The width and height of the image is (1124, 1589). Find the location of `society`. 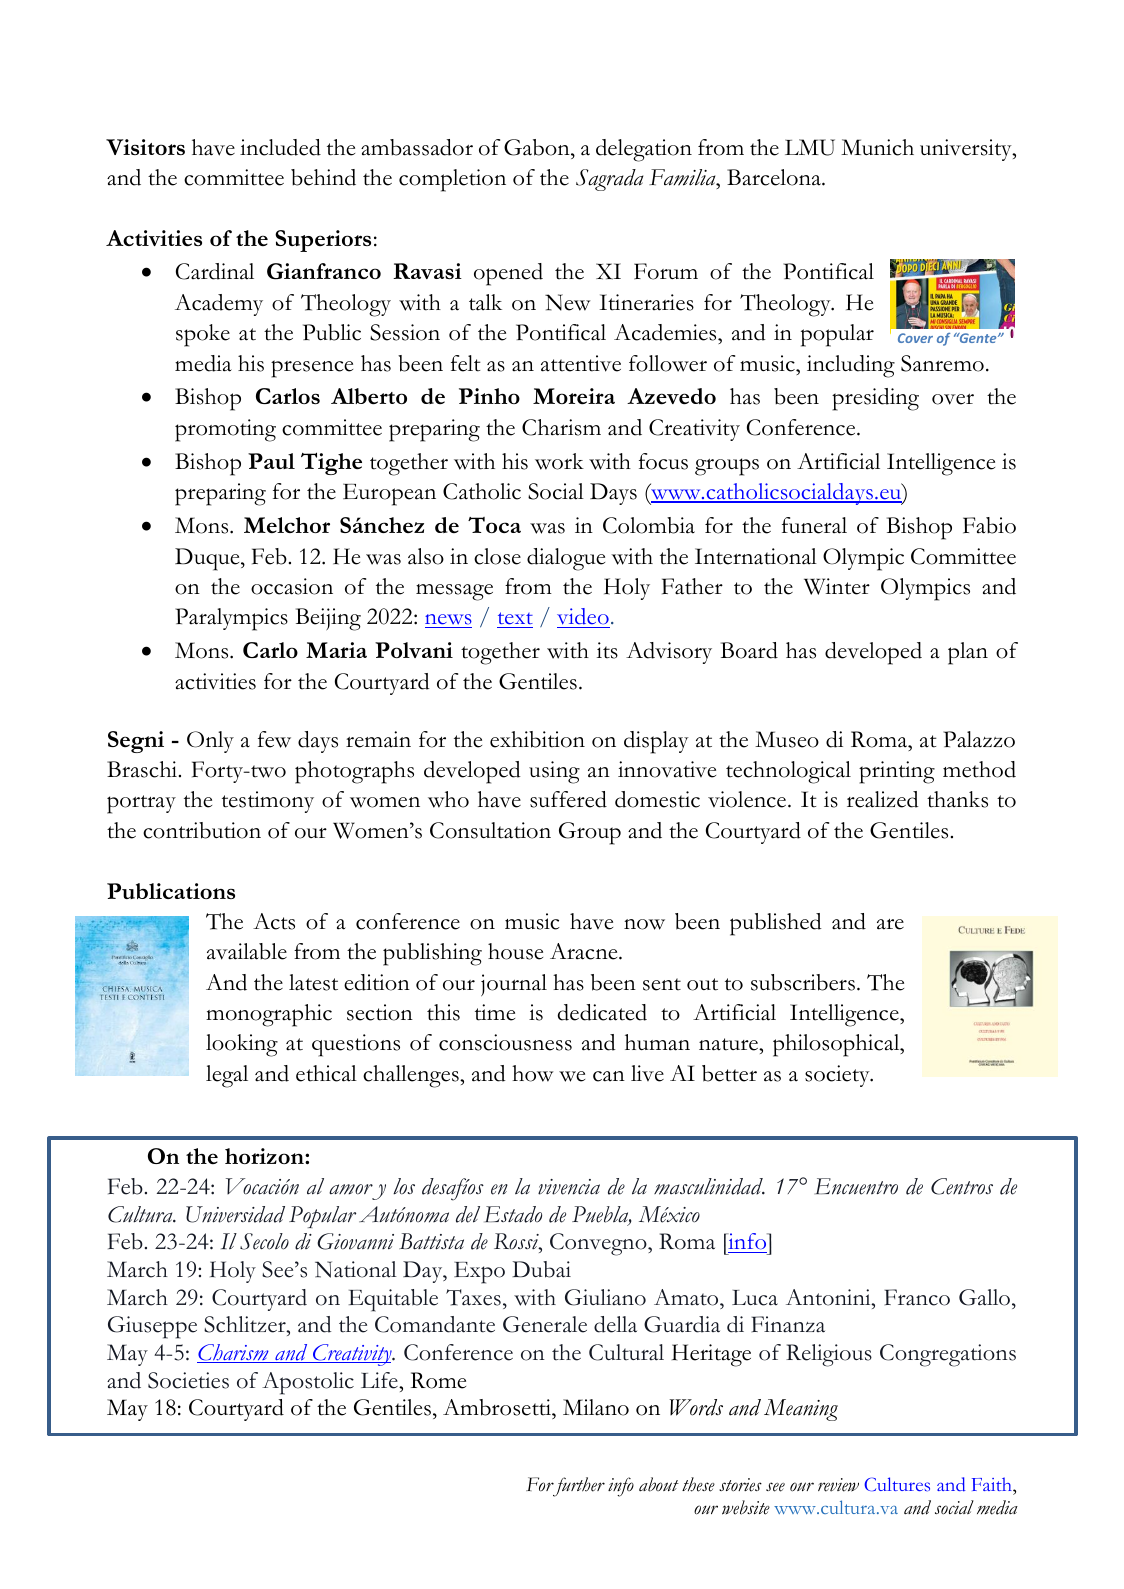

society is located at coordinates (838, 1076).
